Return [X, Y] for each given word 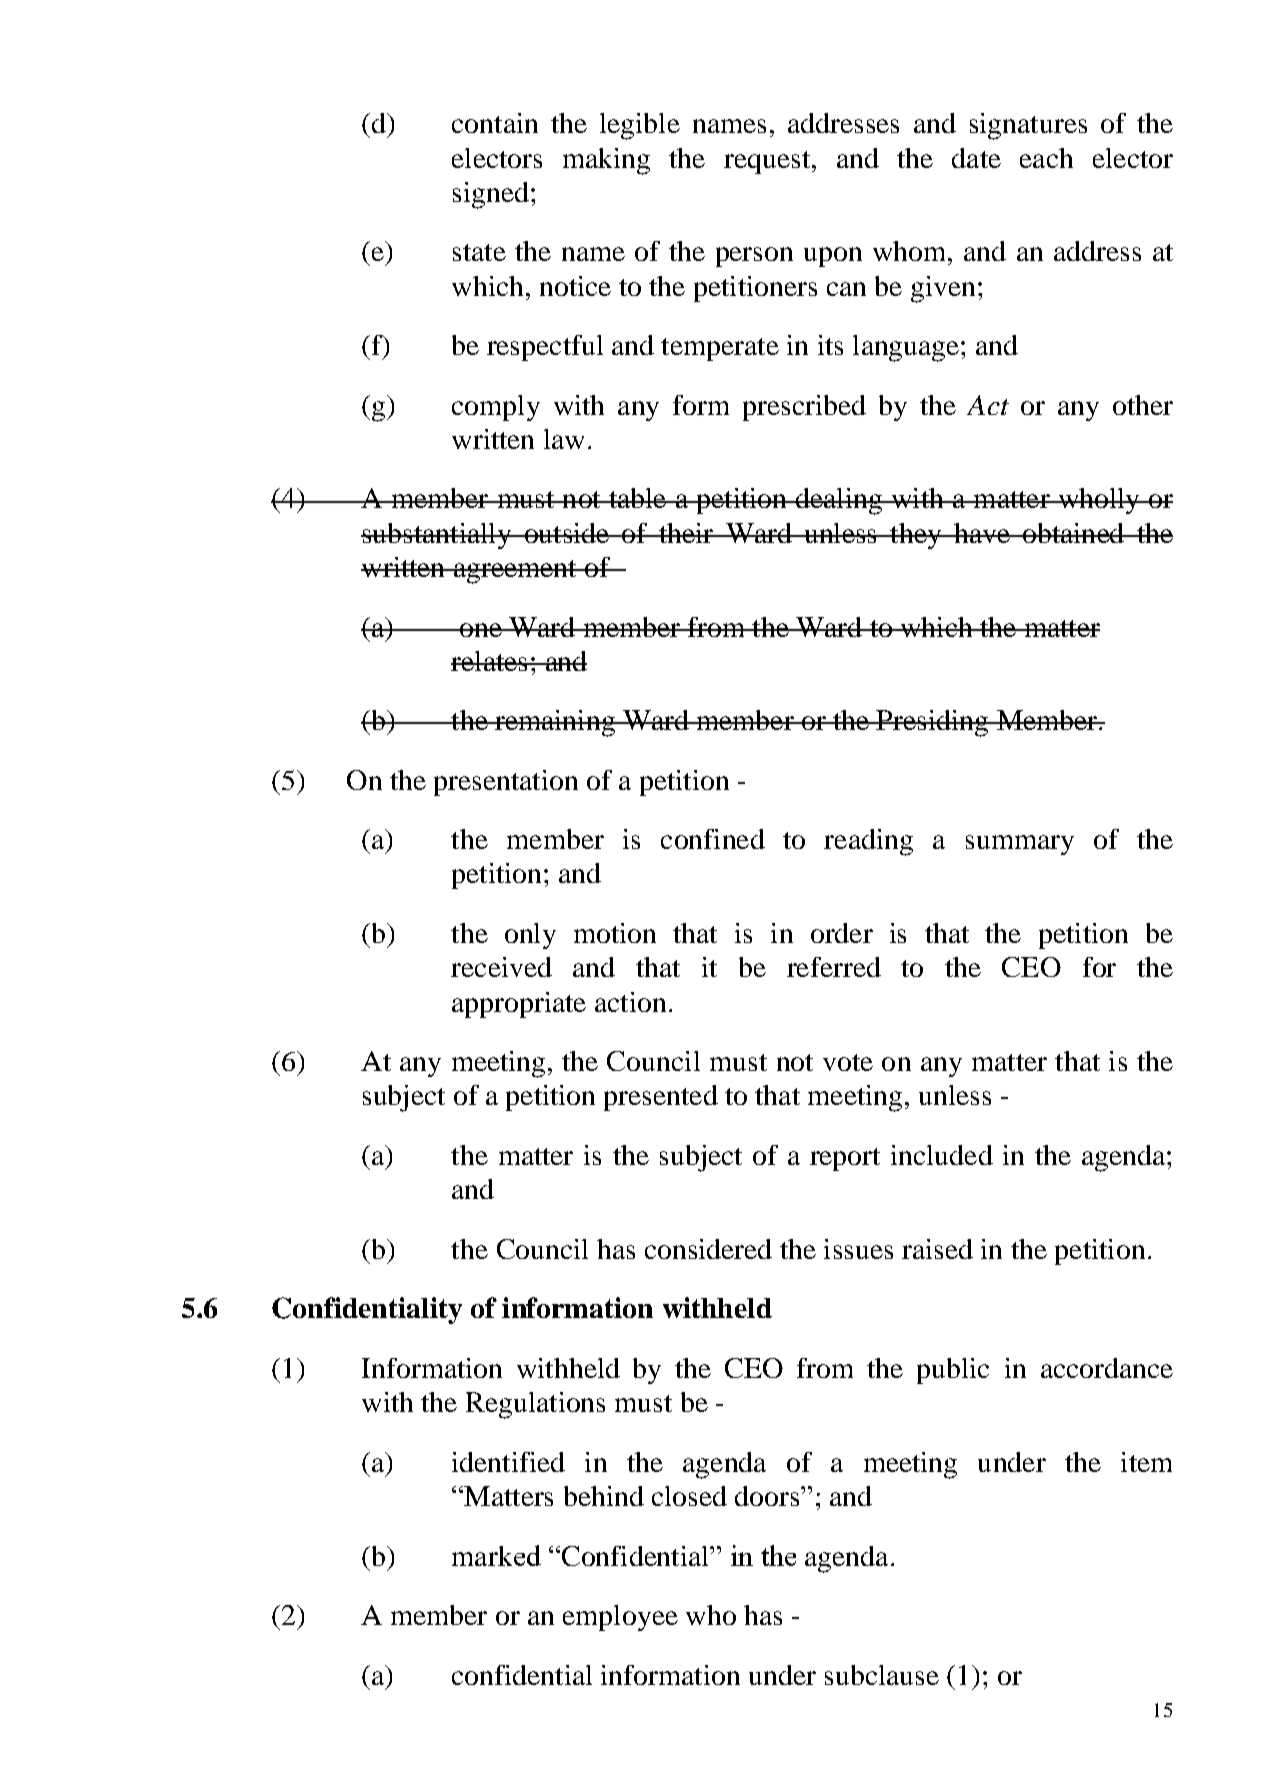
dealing [839, 501]
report [845, 1159]
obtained [1074, 533]
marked [496, 1555]
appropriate [519, 1005]
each [1046, 158]
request [767, 162]
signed [491, 195]
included [942, 1155]
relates [490, 661]
